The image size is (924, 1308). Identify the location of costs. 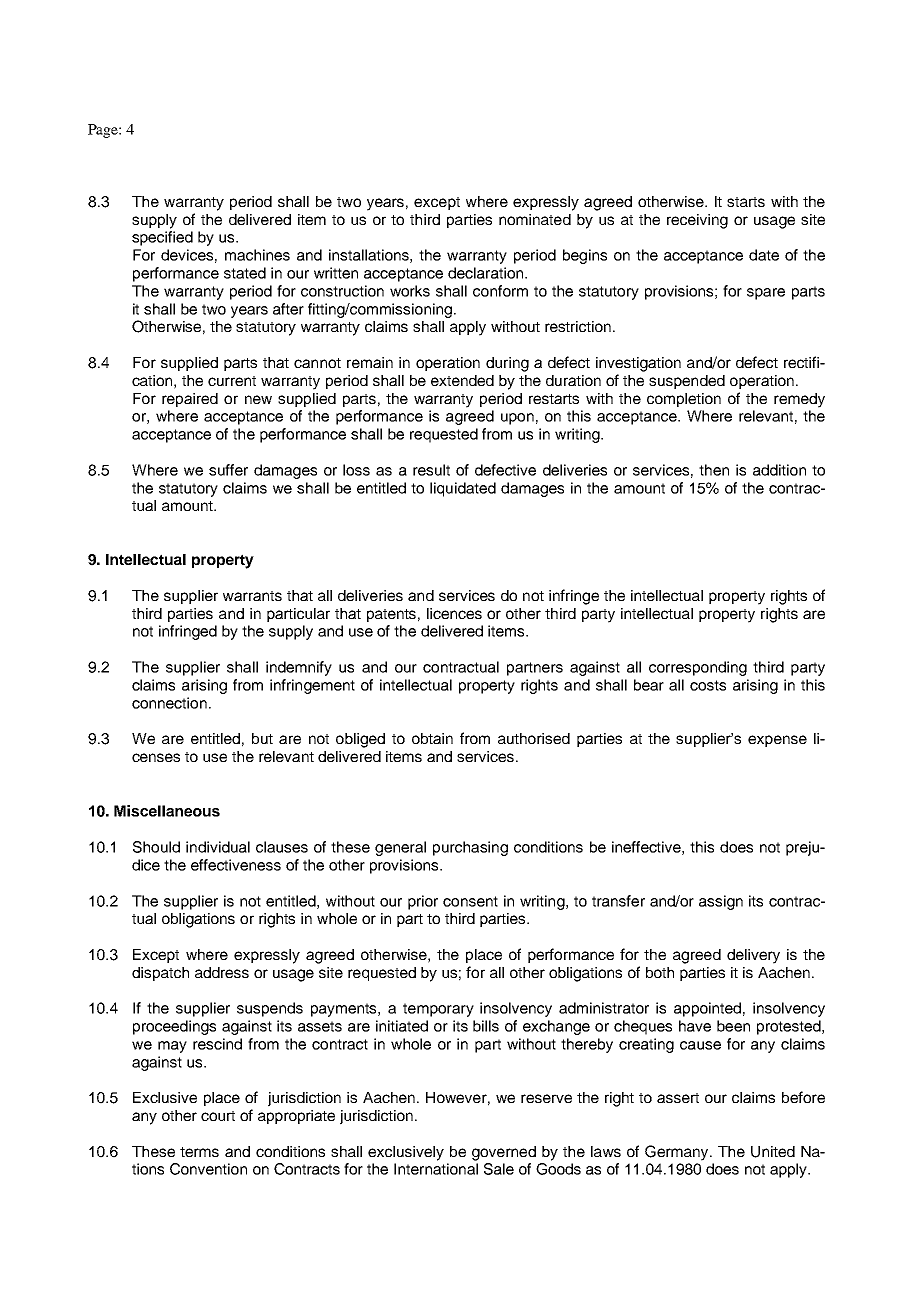
(708, 685).
